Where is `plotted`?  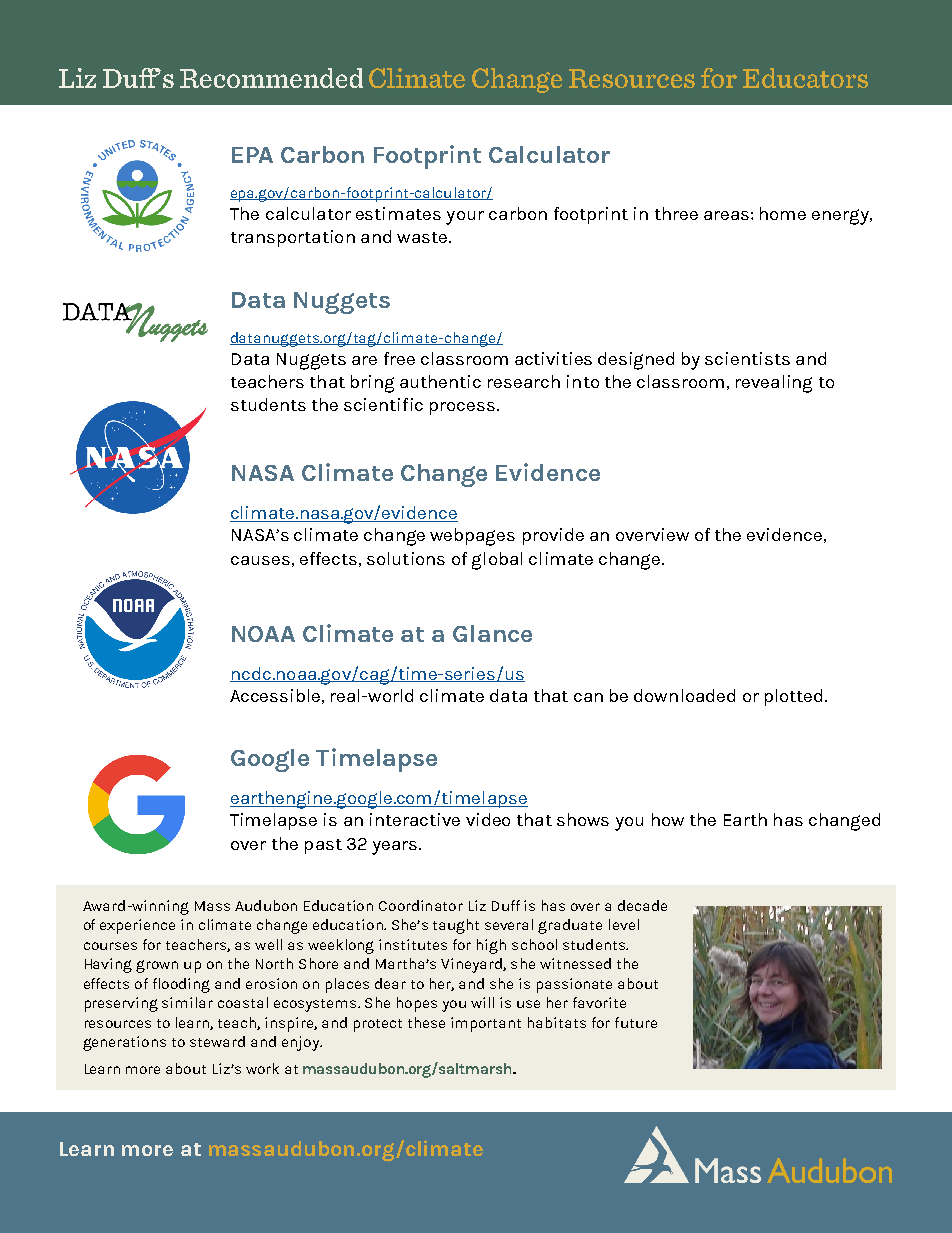 plotted is located at coordinates (793, 697).
